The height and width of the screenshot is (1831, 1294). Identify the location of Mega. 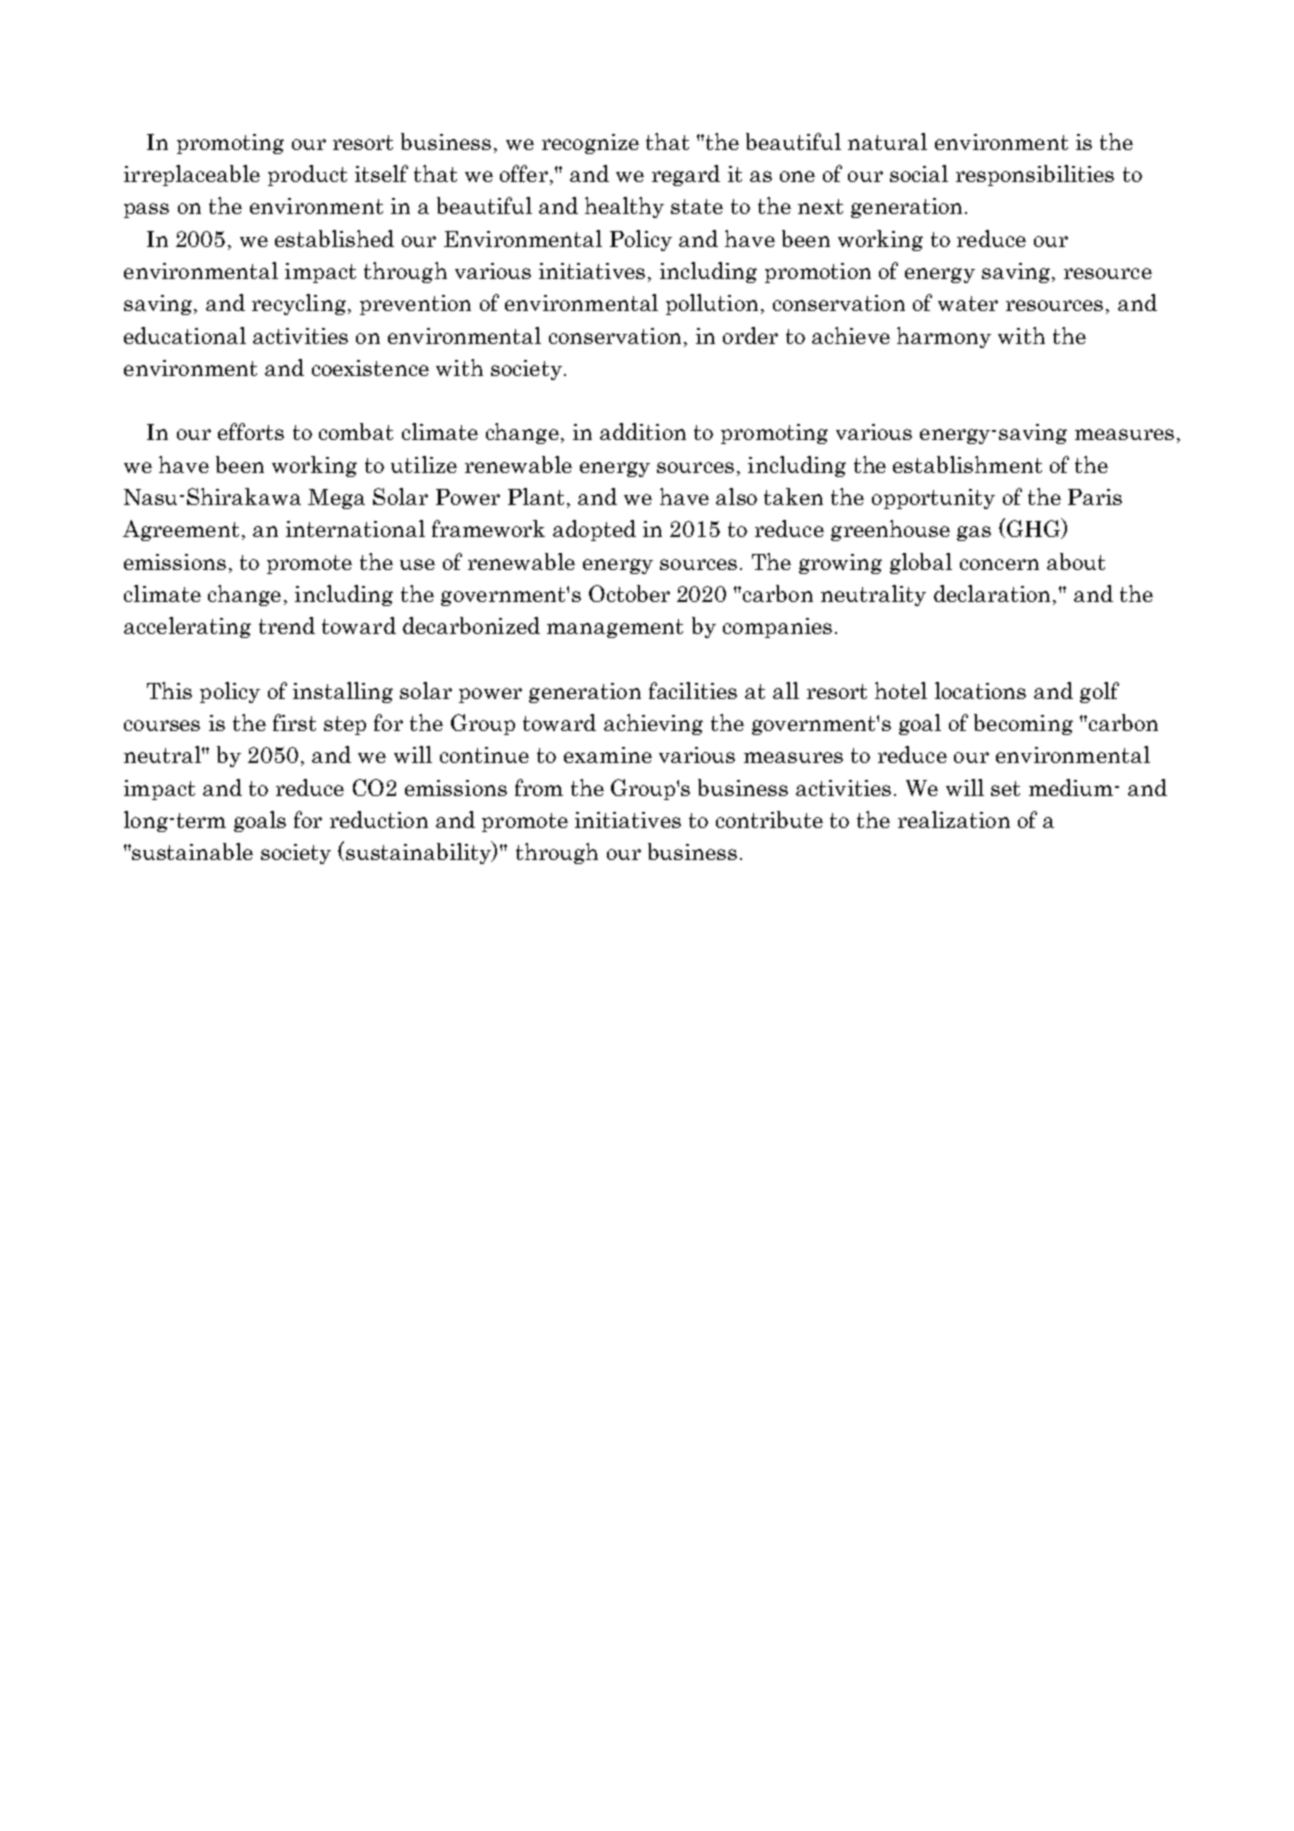
(336, 499).
